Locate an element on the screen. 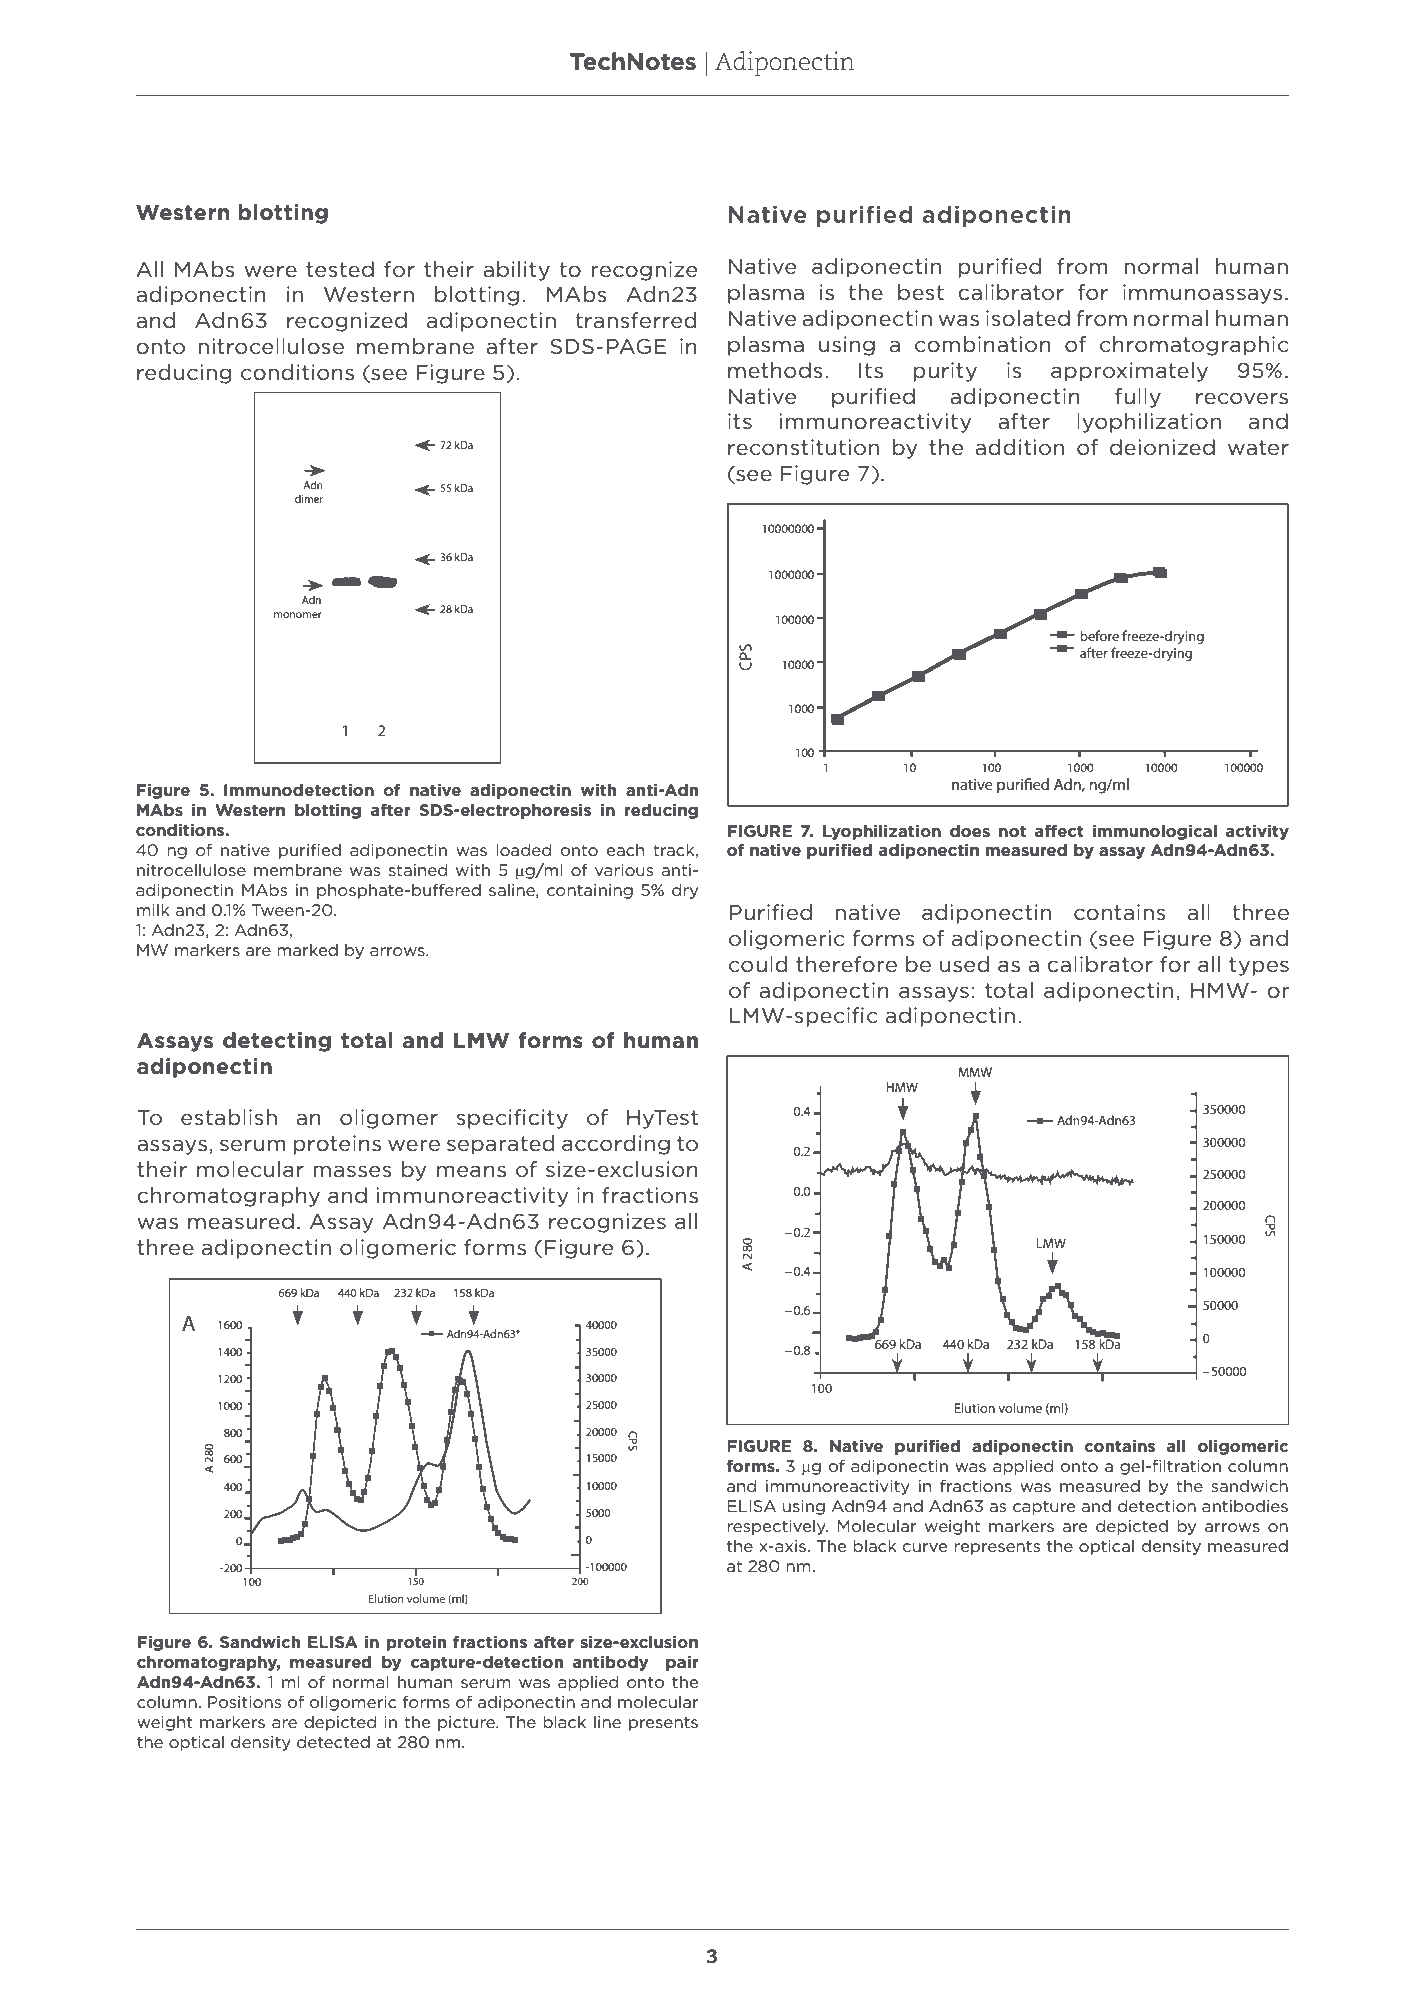 Image resolution: width=1425 pixels, height=2015 pixels. detecting is located at coordinates (277, 1042).
